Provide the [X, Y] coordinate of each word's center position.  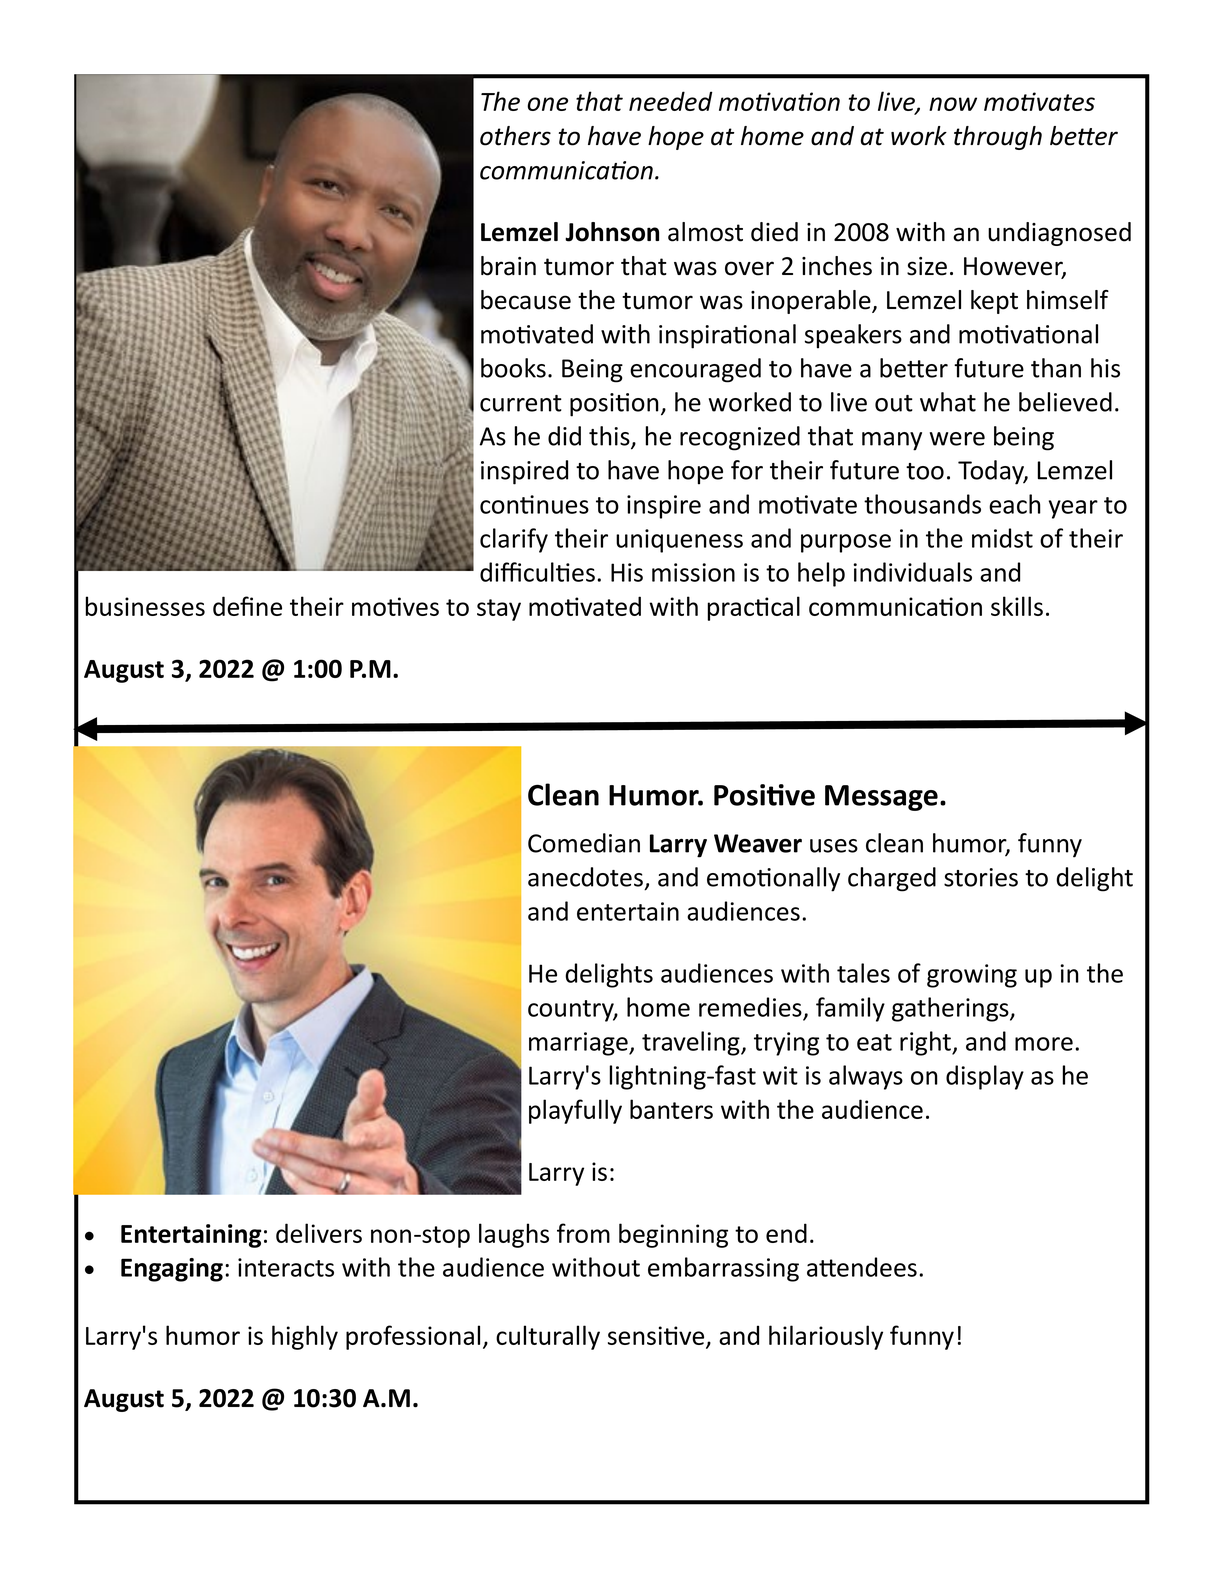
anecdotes [585, 877]
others [515, 136]
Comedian [584, 843]
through [998, 138]
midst [1002, 538]
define [247, 606]
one [547, 104]
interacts [286, 1267]
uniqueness [679, 541]
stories [981, 877]
